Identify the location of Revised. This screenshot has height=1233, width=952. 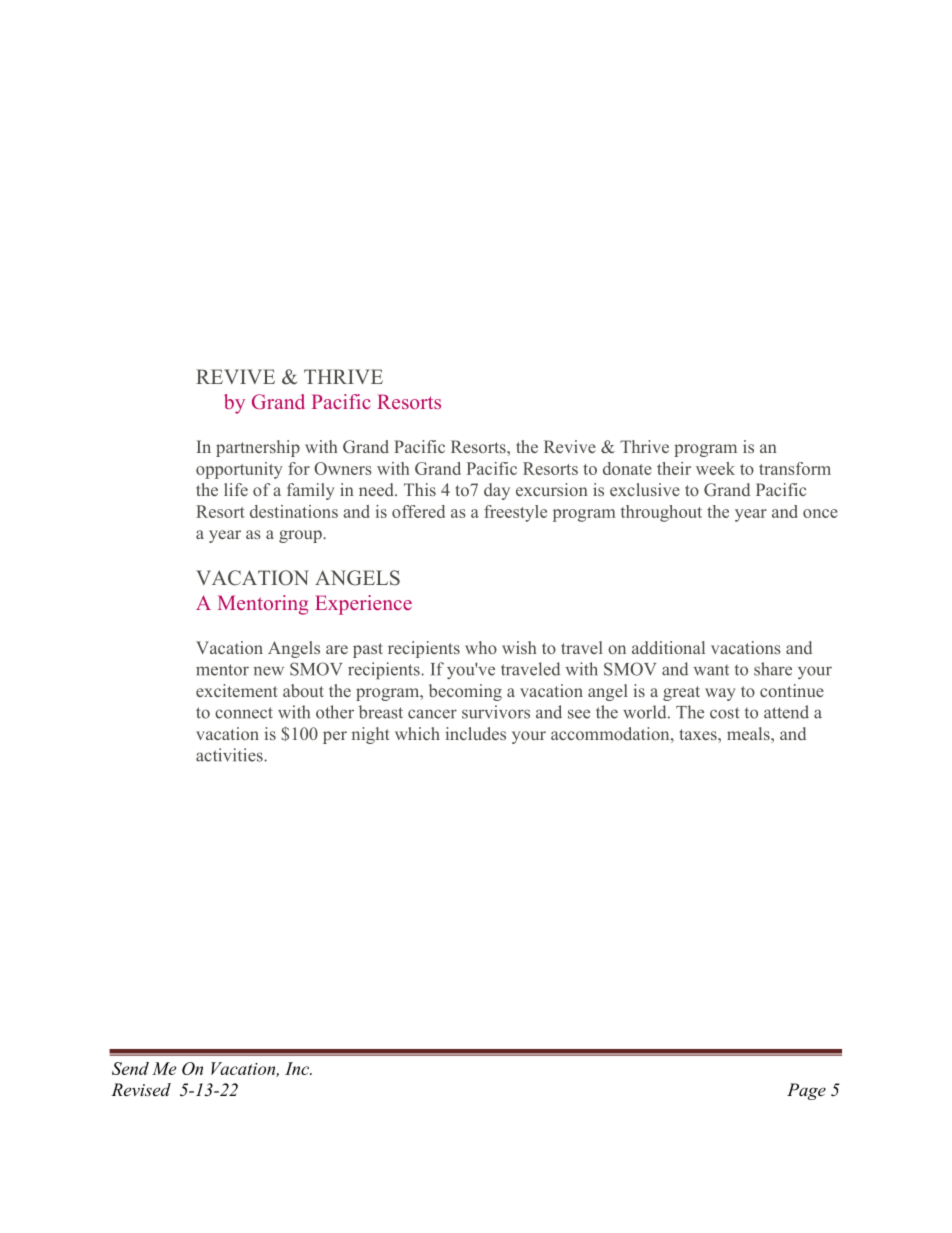
(141, 1089).
